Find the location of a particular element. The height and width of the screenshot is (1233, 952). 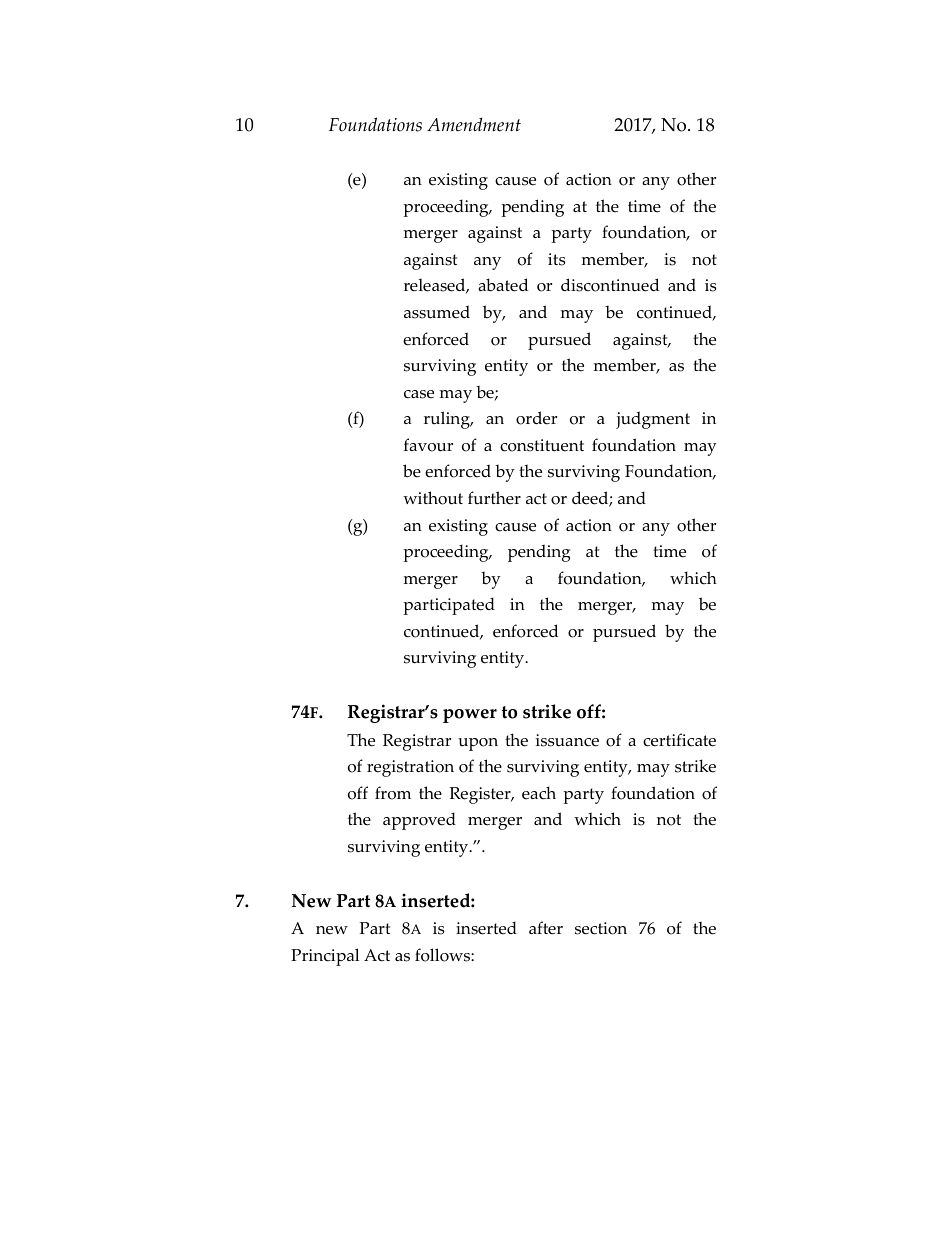

Principal is located at coordinates (325, 957).
